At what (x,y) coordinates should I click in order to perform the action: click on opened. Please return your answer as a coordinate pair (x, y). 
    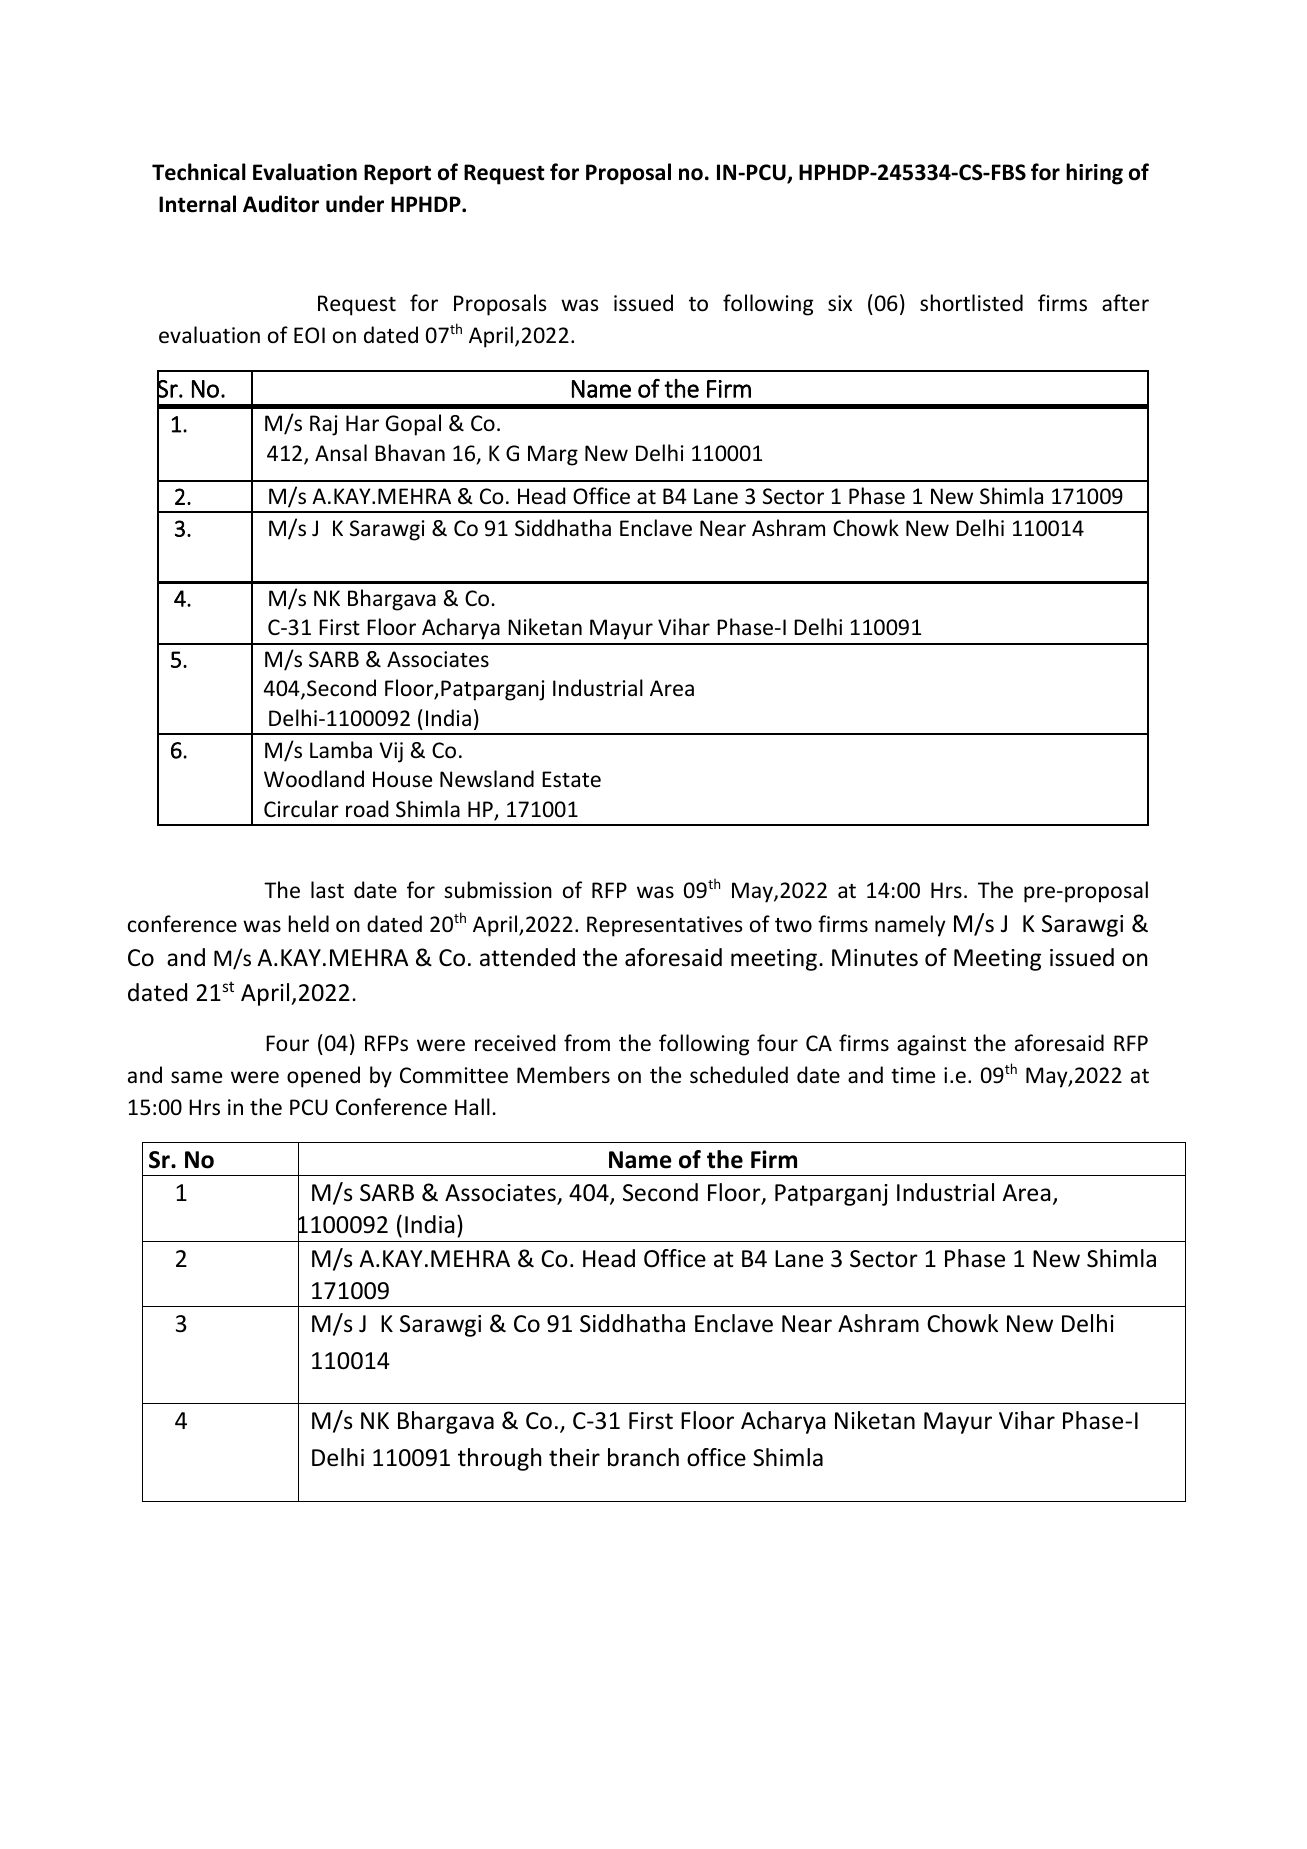
    Looking at the image, I should click on (323, 1077).
